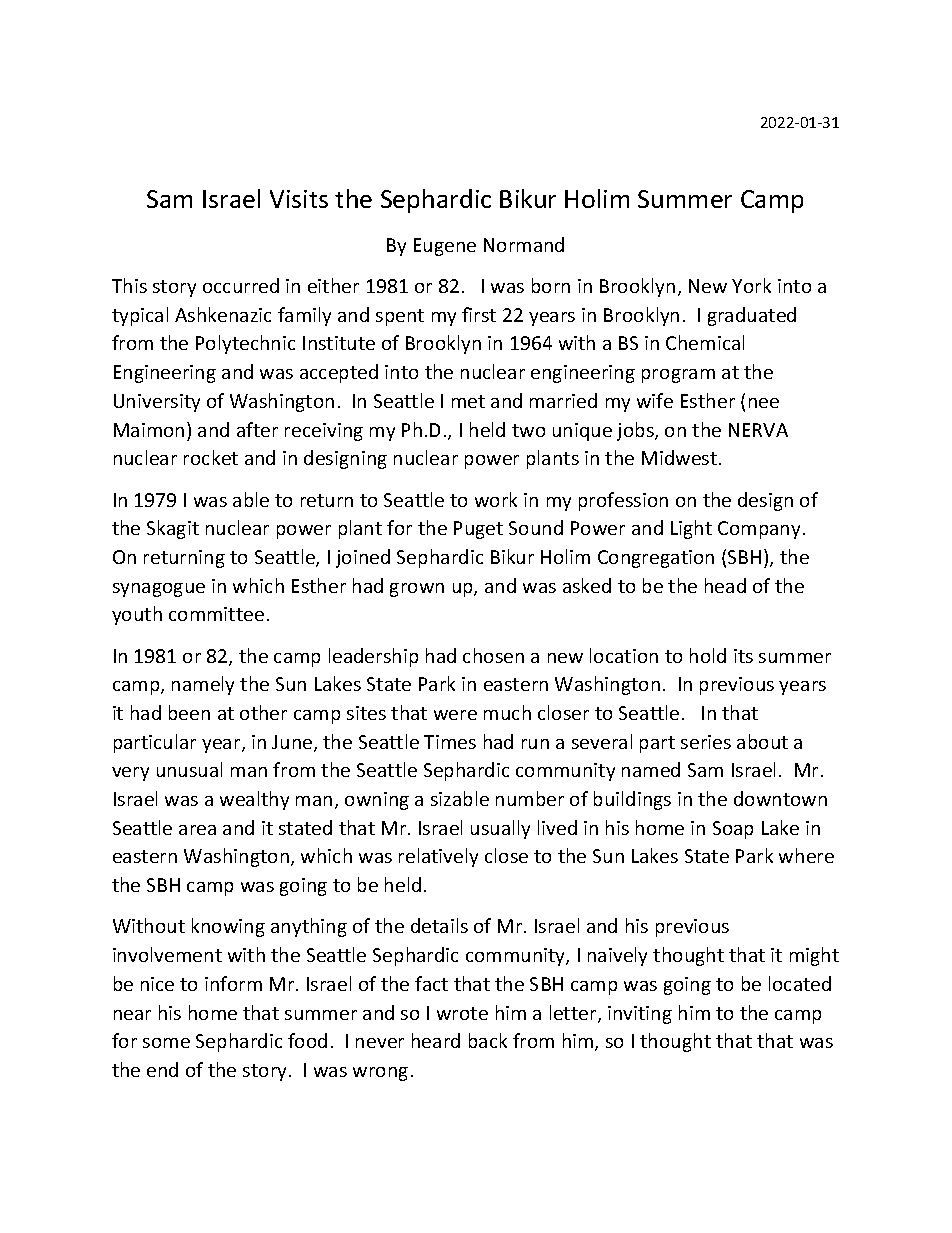 This screenshot has height=1233, width=952. What do you see at coordinates (496, 499) in the screenshot?
I see `work` at bounding box center [496, 499].
